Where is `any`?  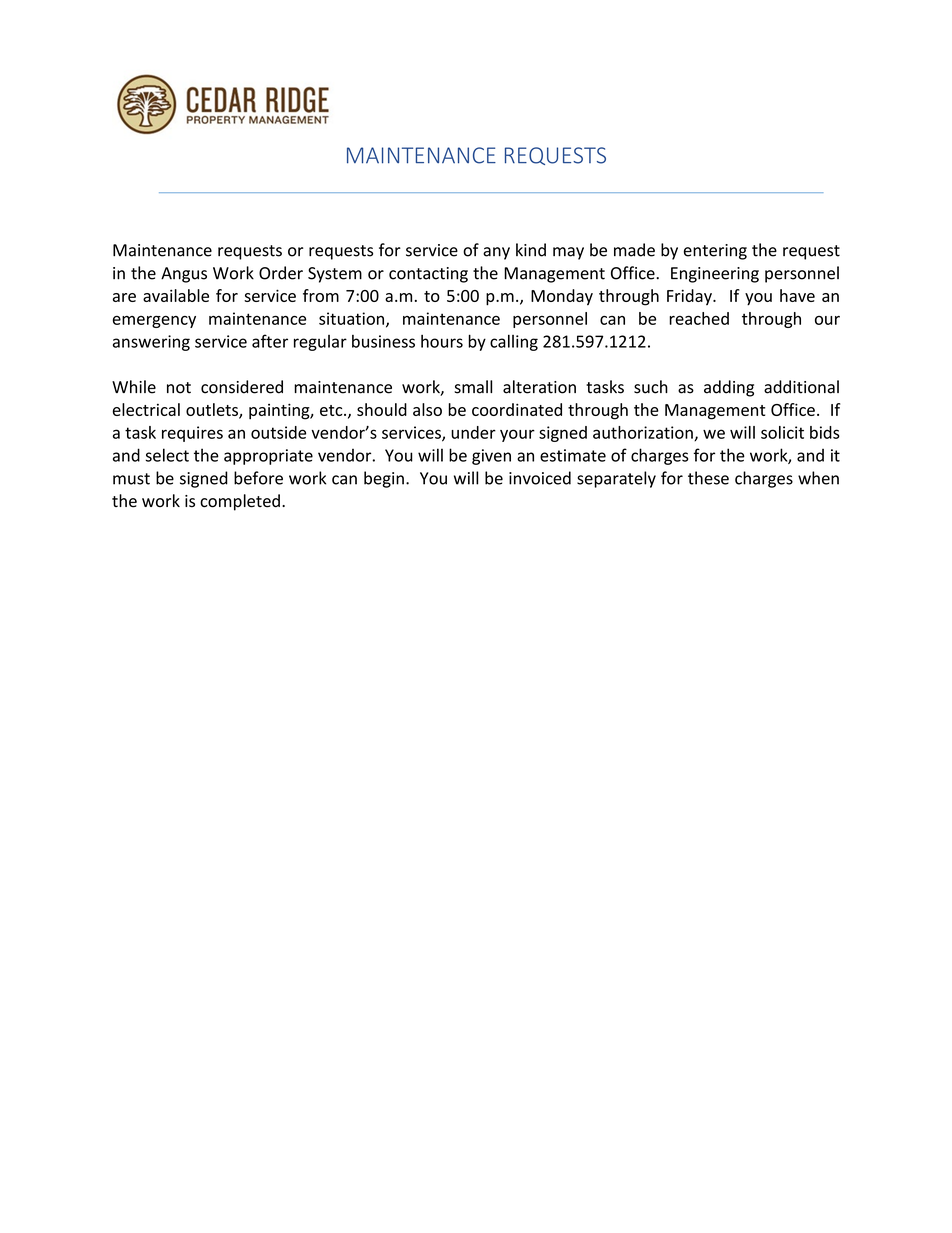 any is located at coordinates (496, 253).
